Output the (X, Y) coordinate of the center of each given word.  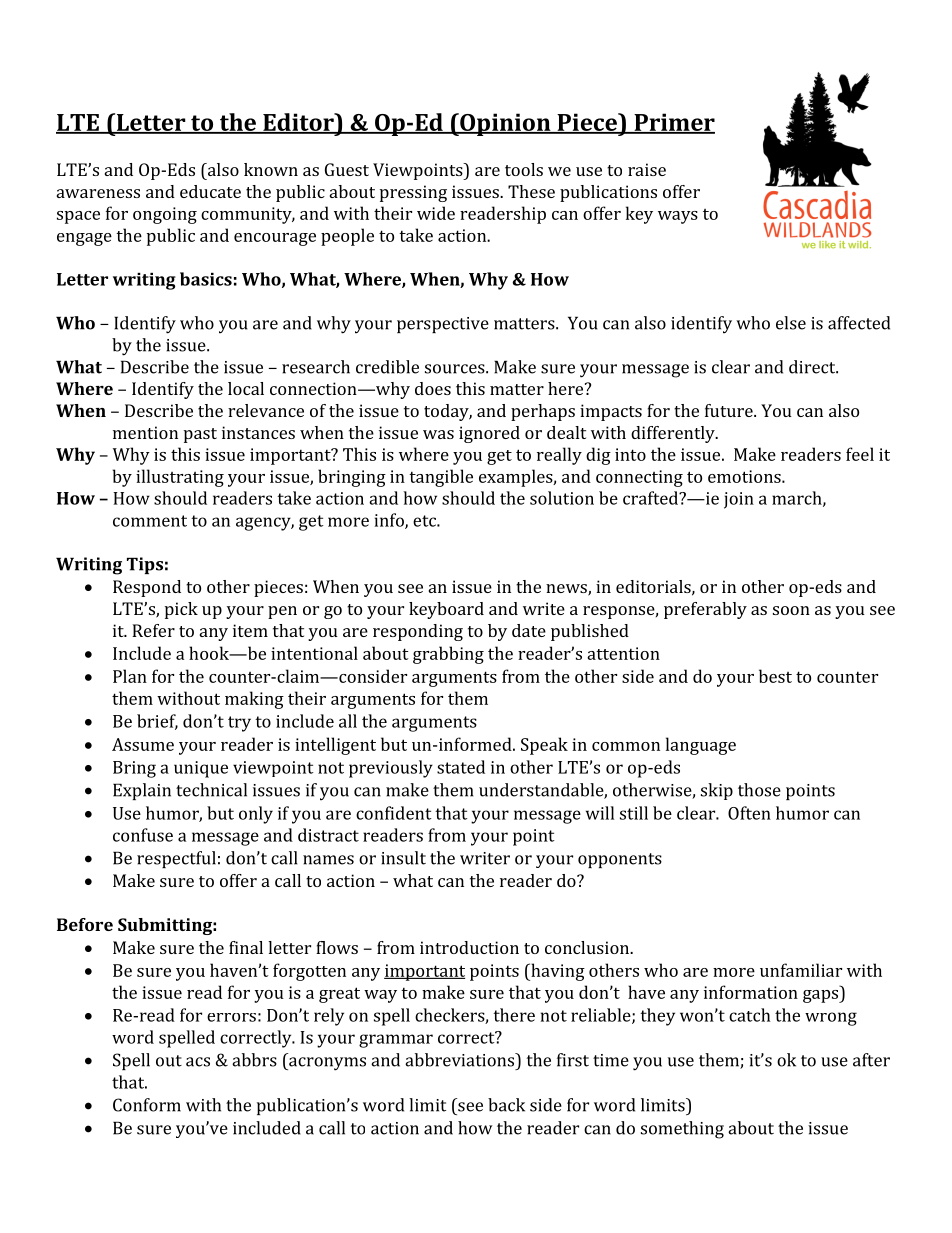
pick (181, 610)
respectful (176, 859)
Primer (673, 123)
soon (791, 610)
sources (456, 369)
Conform (147, 1105)
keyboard (446, 610)
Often (749, 813)
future (730, 410)
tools (524, 169)
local (246, 388)
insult (403, 858)
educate (210, 191)
